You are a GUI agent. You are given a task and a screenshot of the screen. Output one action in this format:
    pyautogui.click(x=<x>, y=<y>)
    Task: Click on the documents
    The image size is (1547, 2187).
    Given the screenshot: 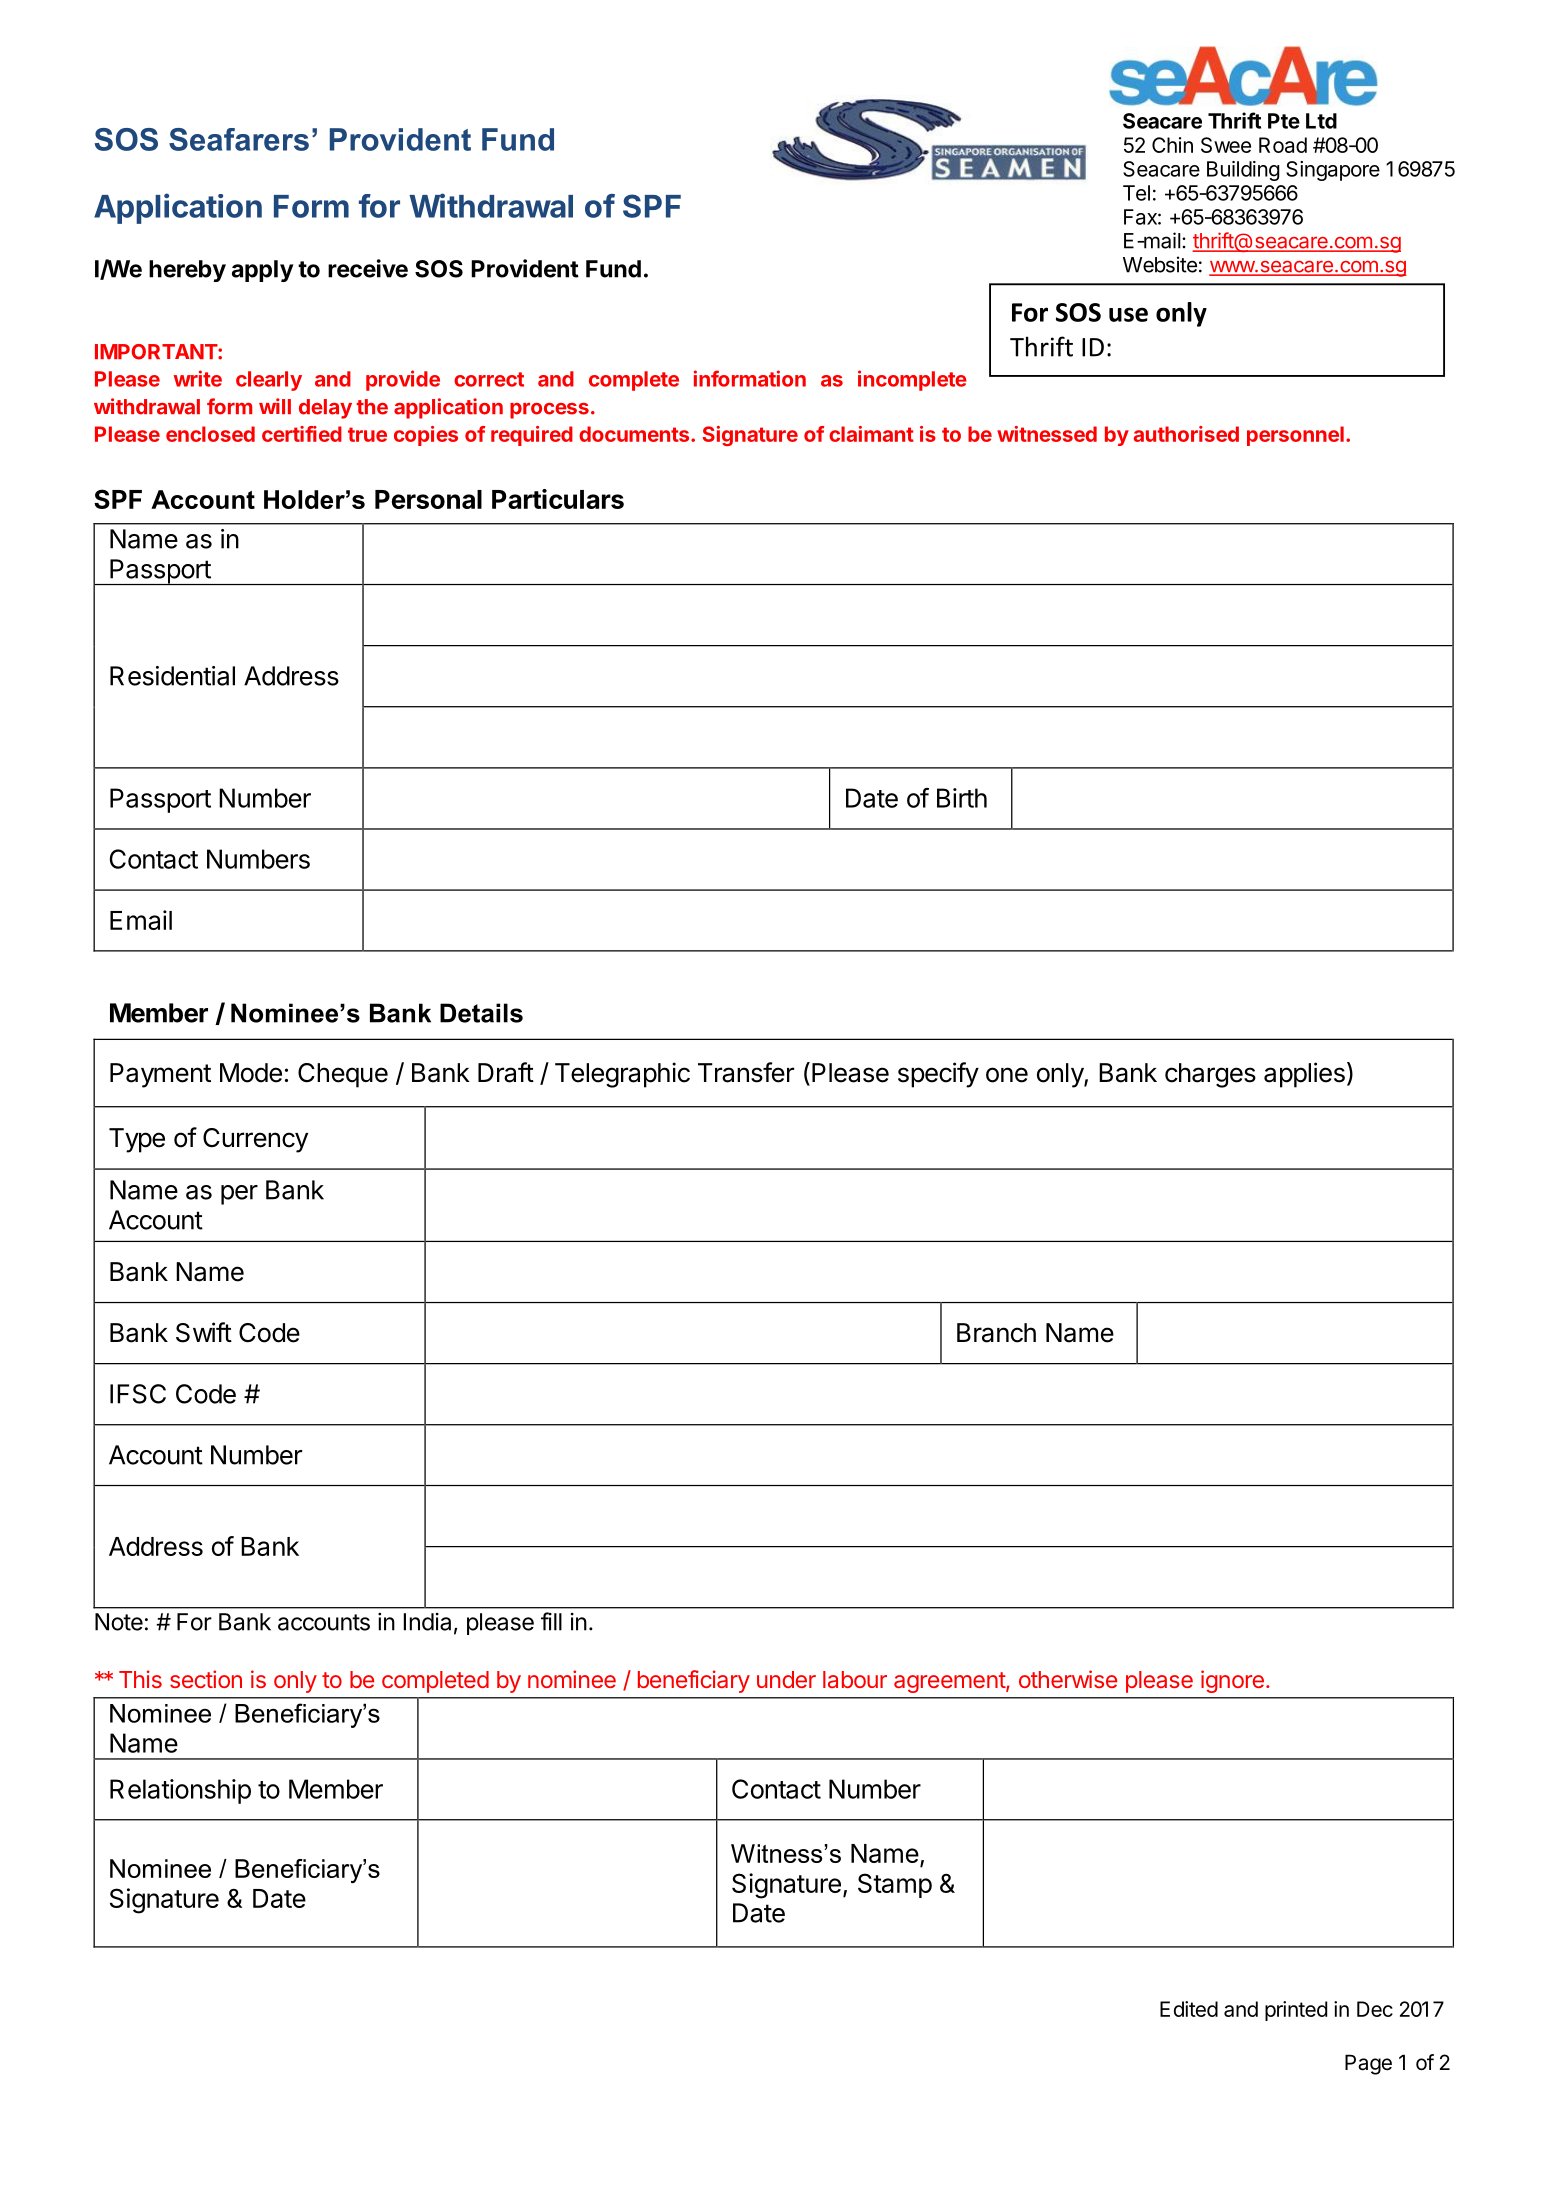 What is the action you would take?
    pyautogui.click(x=635, y=434)
